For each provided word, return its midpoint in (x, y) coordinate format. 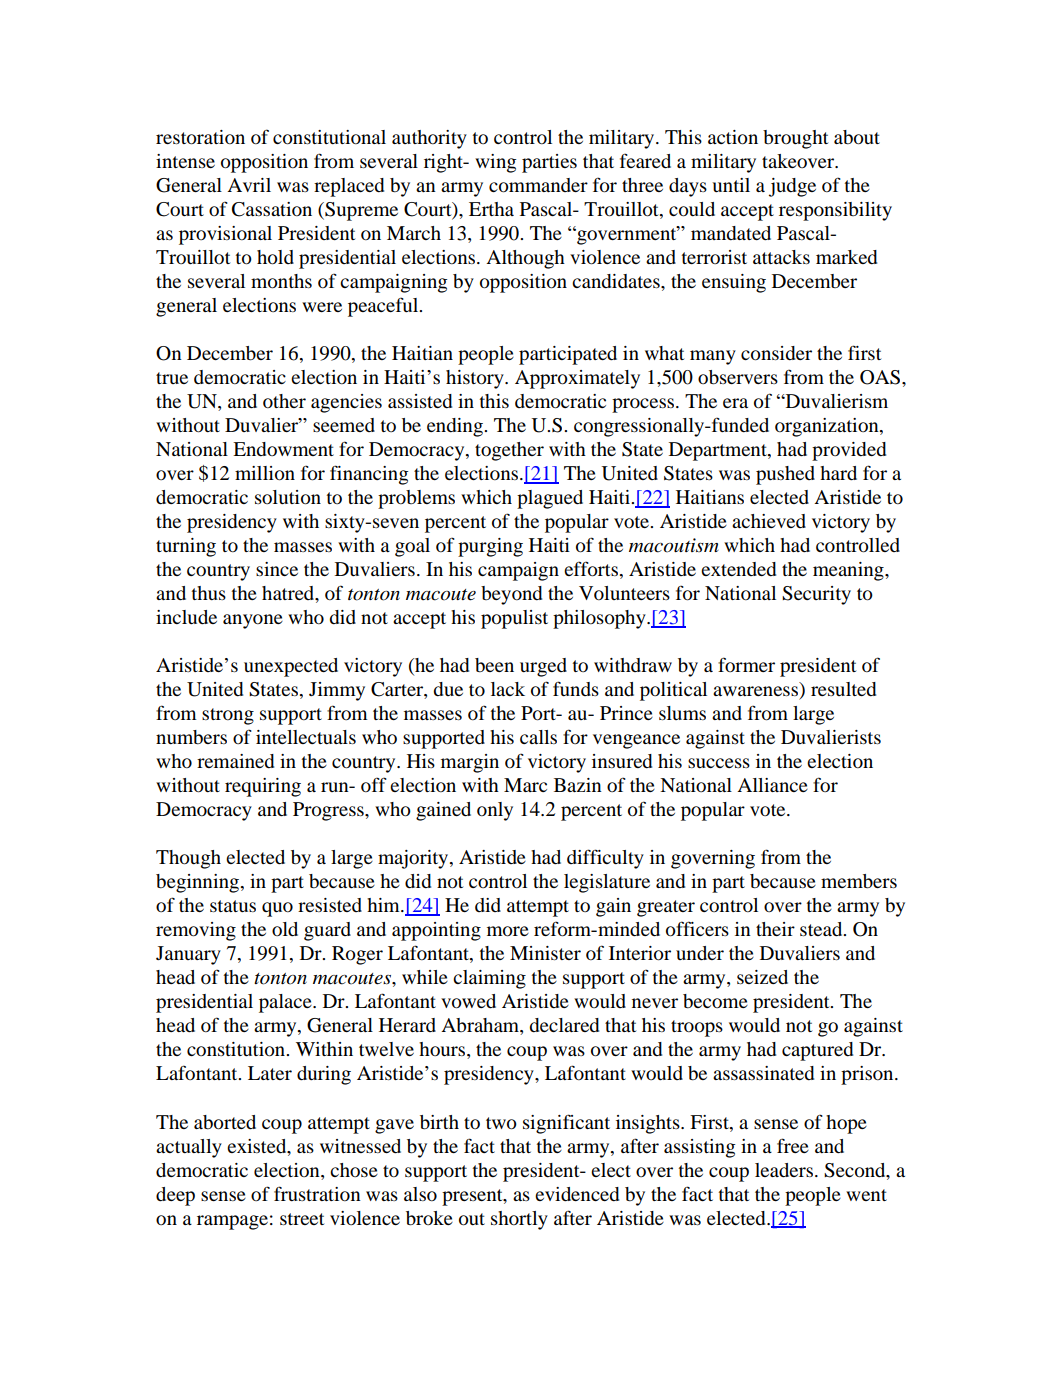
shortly (519, 1220)
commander (538, 185)
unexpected (291, 667)
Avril (249, 185)
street (302, 1219)
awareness (755, 691)
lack (508, 689)
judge (792, 187)
